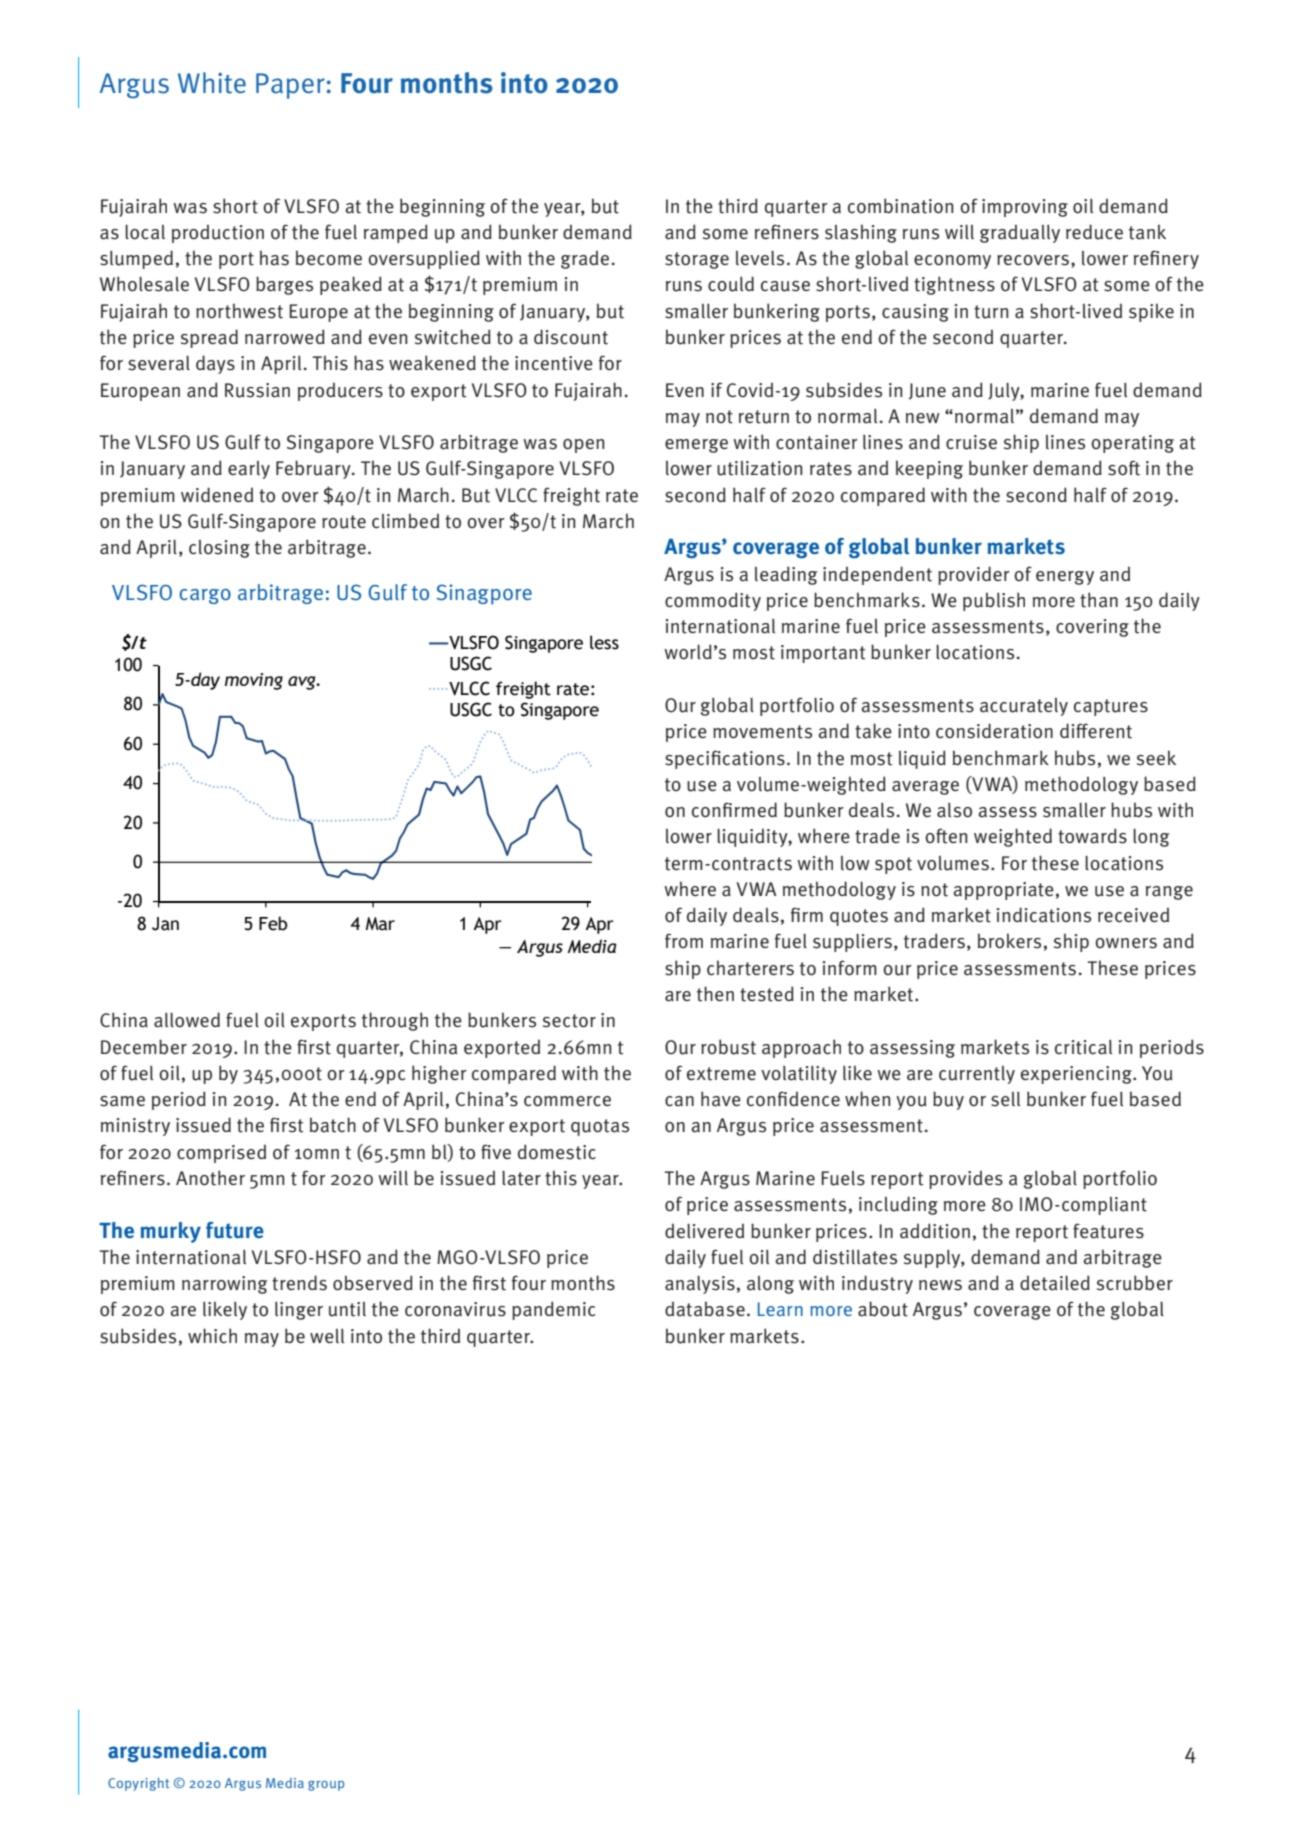 The height and width of the page is (1844, 1304). I want to click on indications, so click(1044, 915).
